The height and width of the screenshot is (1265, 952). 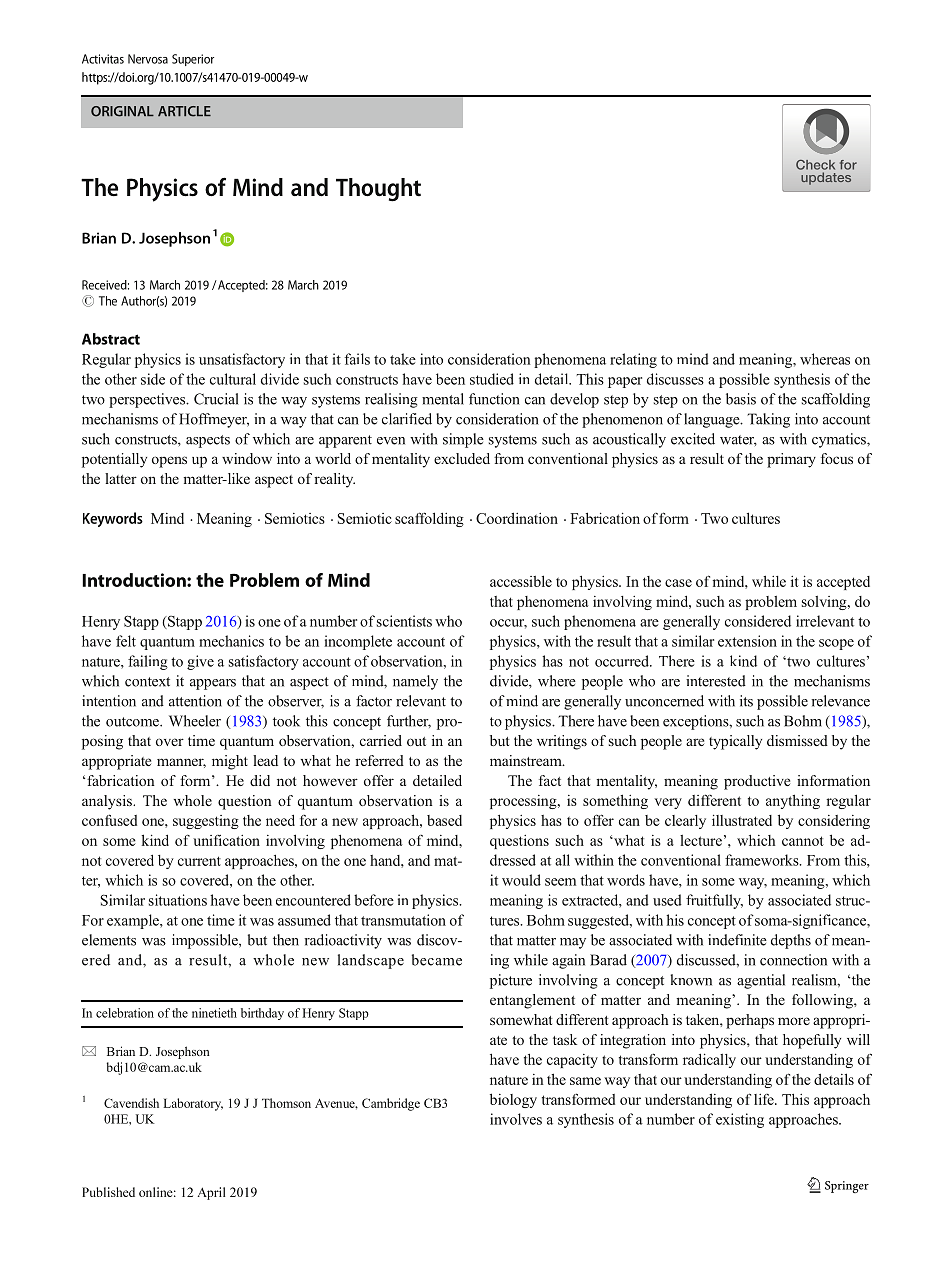 What do you see at coordinates (378, 190) in the screenshot?
I see `Thought` at bounding box center [378, 190].
